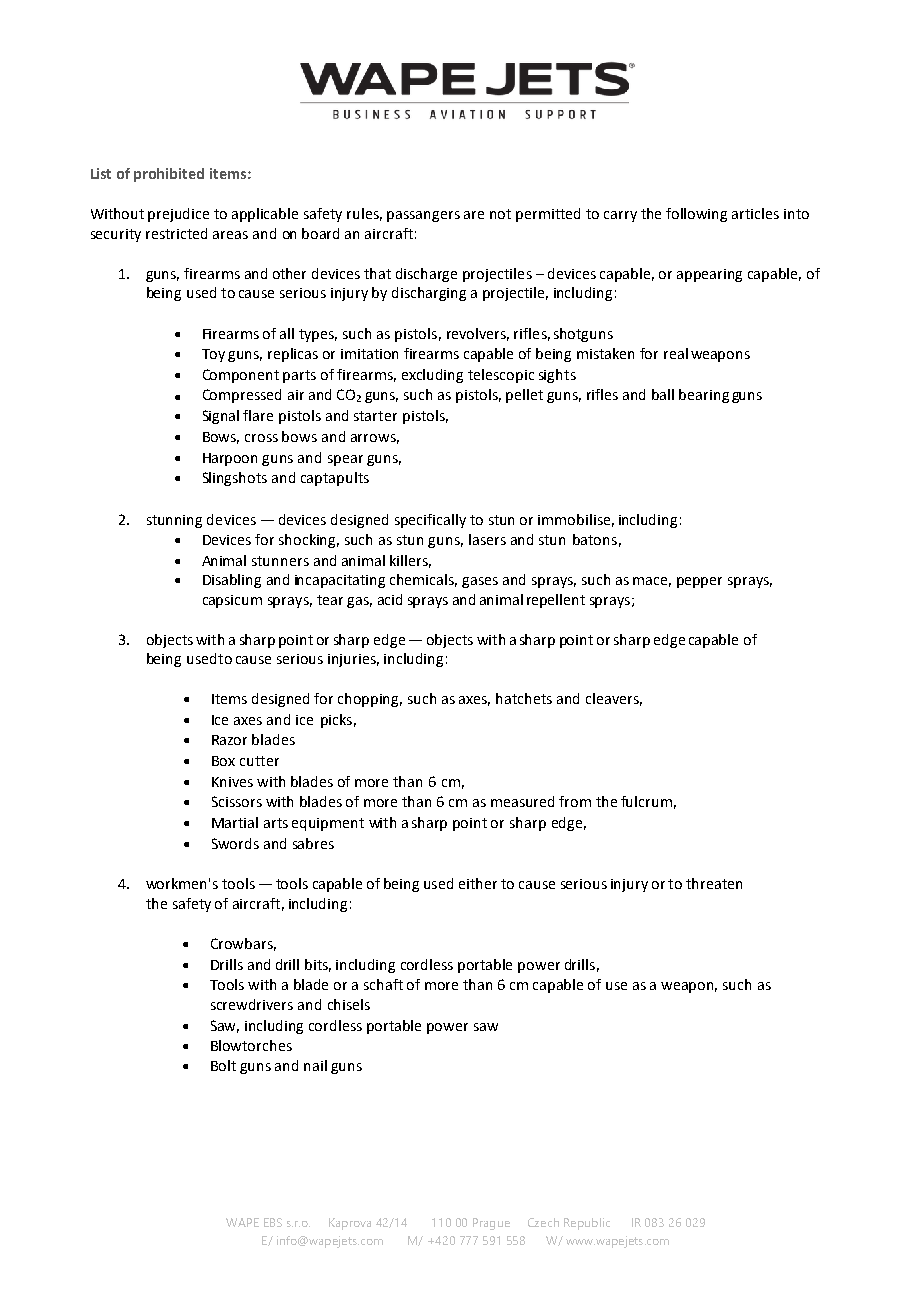 This image has height=1308, width=924. Describe the element at coordinates (178, 215) in the image. I see `prejudice` at that location.
